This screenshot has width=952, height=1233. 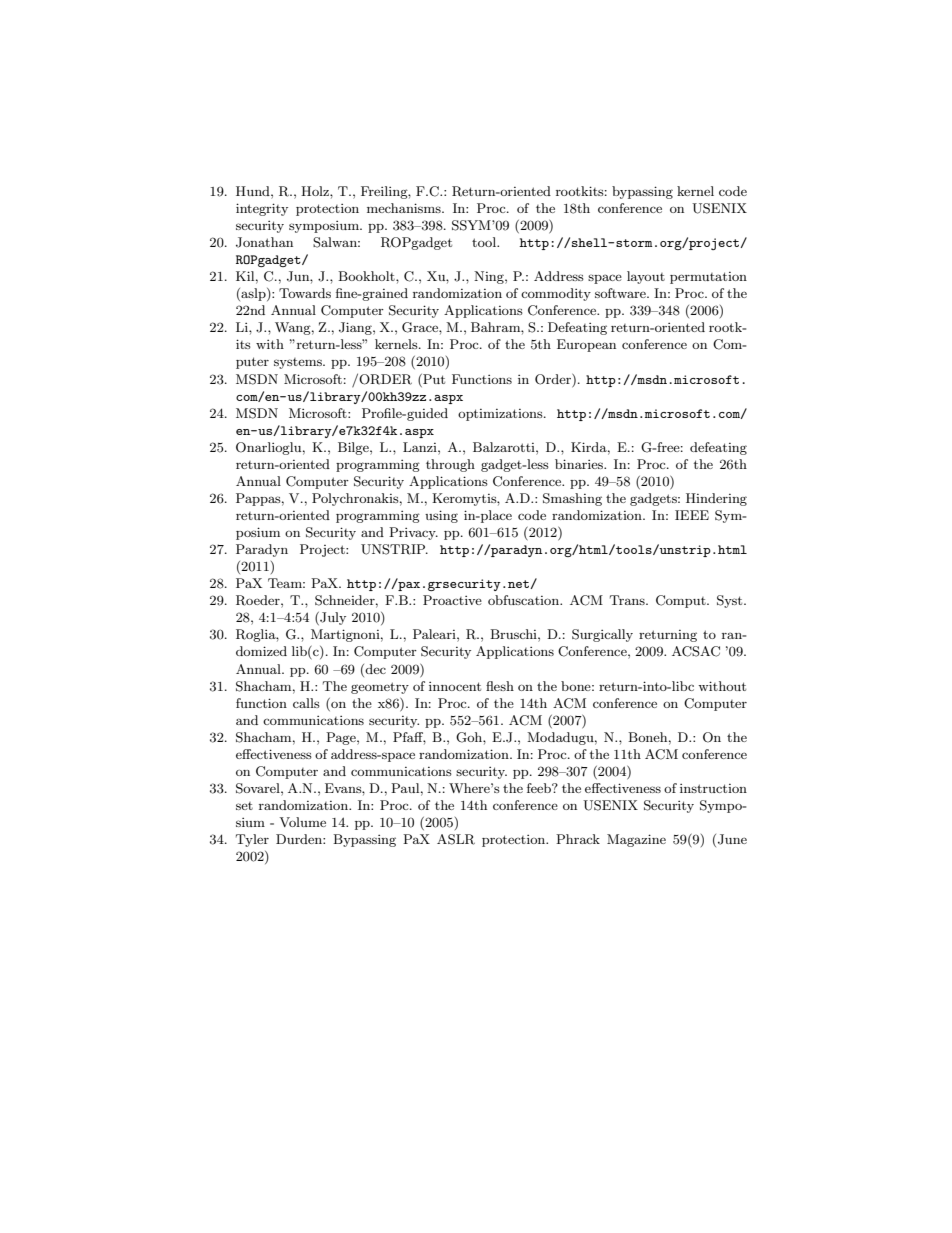 What do you see at coordinates (264, 242) in the screenshot?
I see `Jonathan` at bounding box center [264, 242].
